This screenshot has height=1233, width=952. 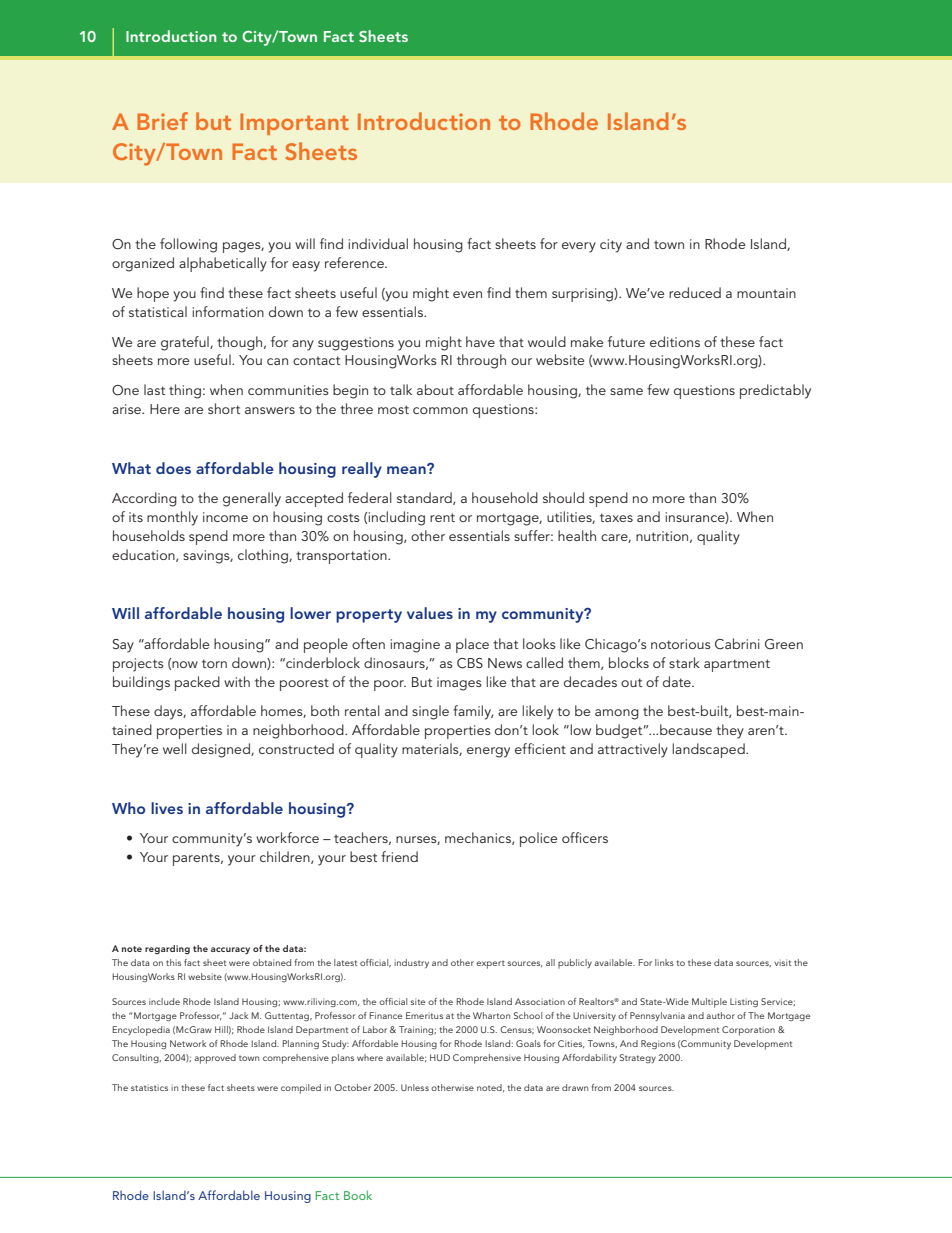 I want to click on individual, so click(x=378, y=243).
